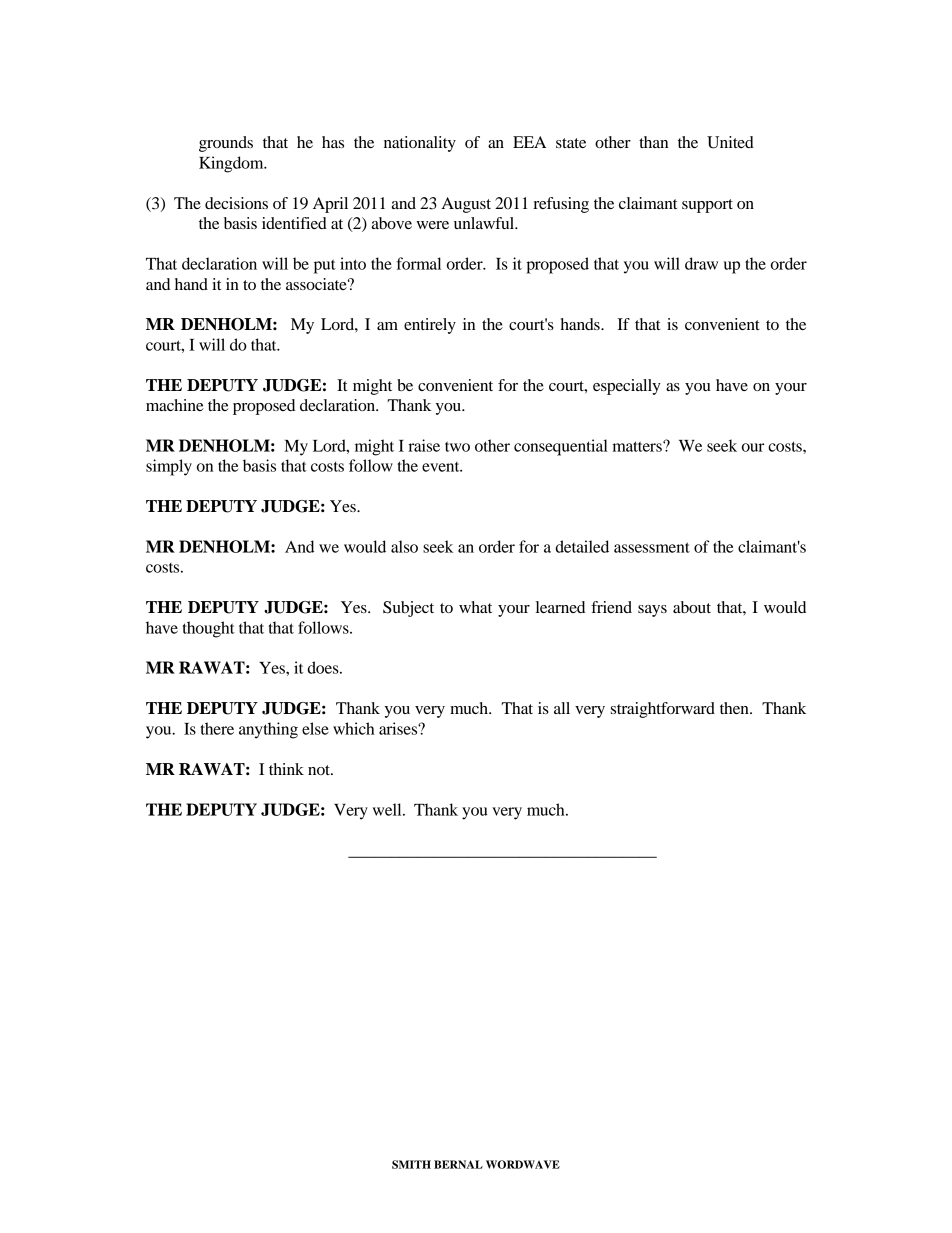 This screenshot has width=952, height=1233. I want to click on well, so click(388, 809).
